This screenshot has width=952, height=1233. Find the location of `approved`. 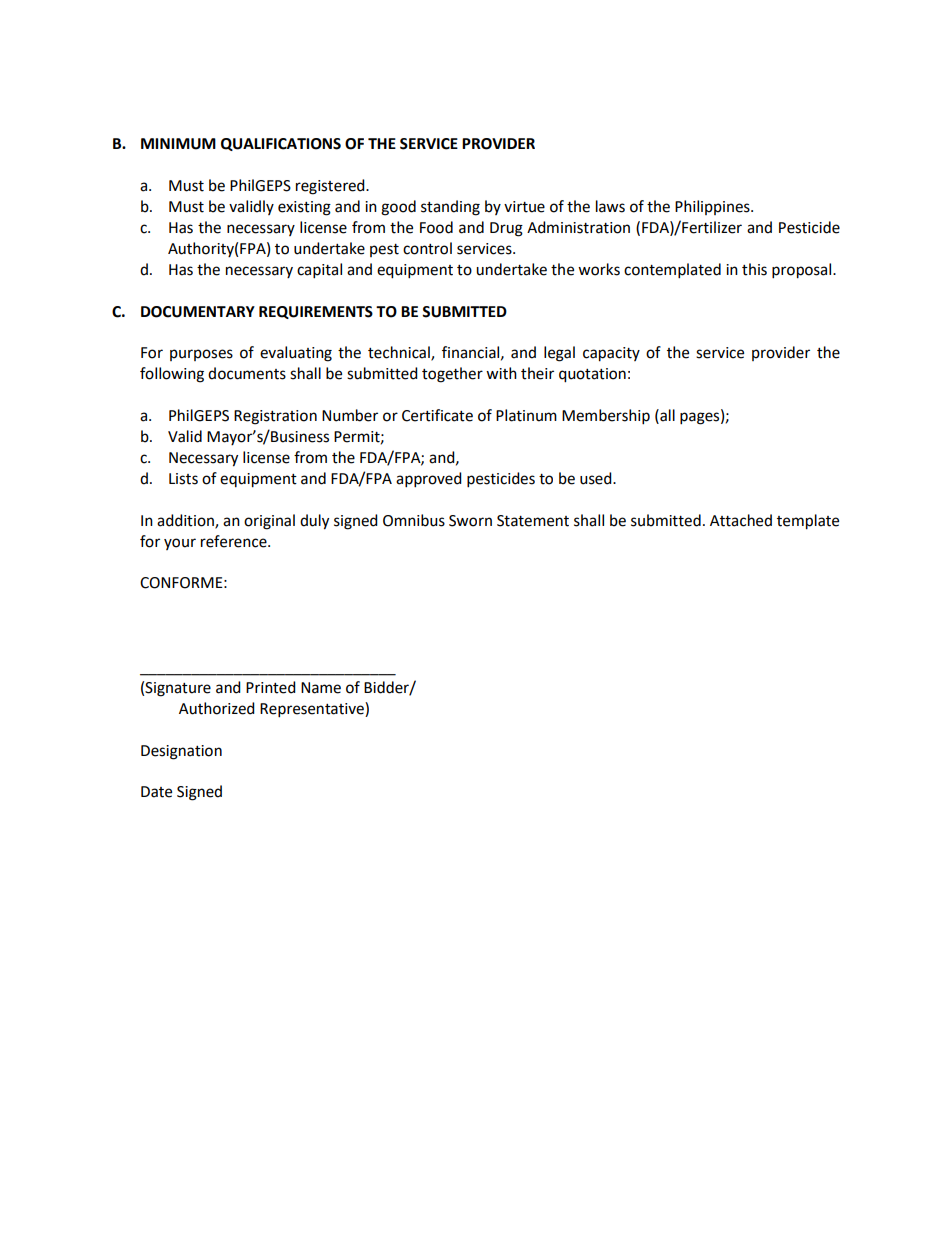

approved is located at coordinates (429, 480).
